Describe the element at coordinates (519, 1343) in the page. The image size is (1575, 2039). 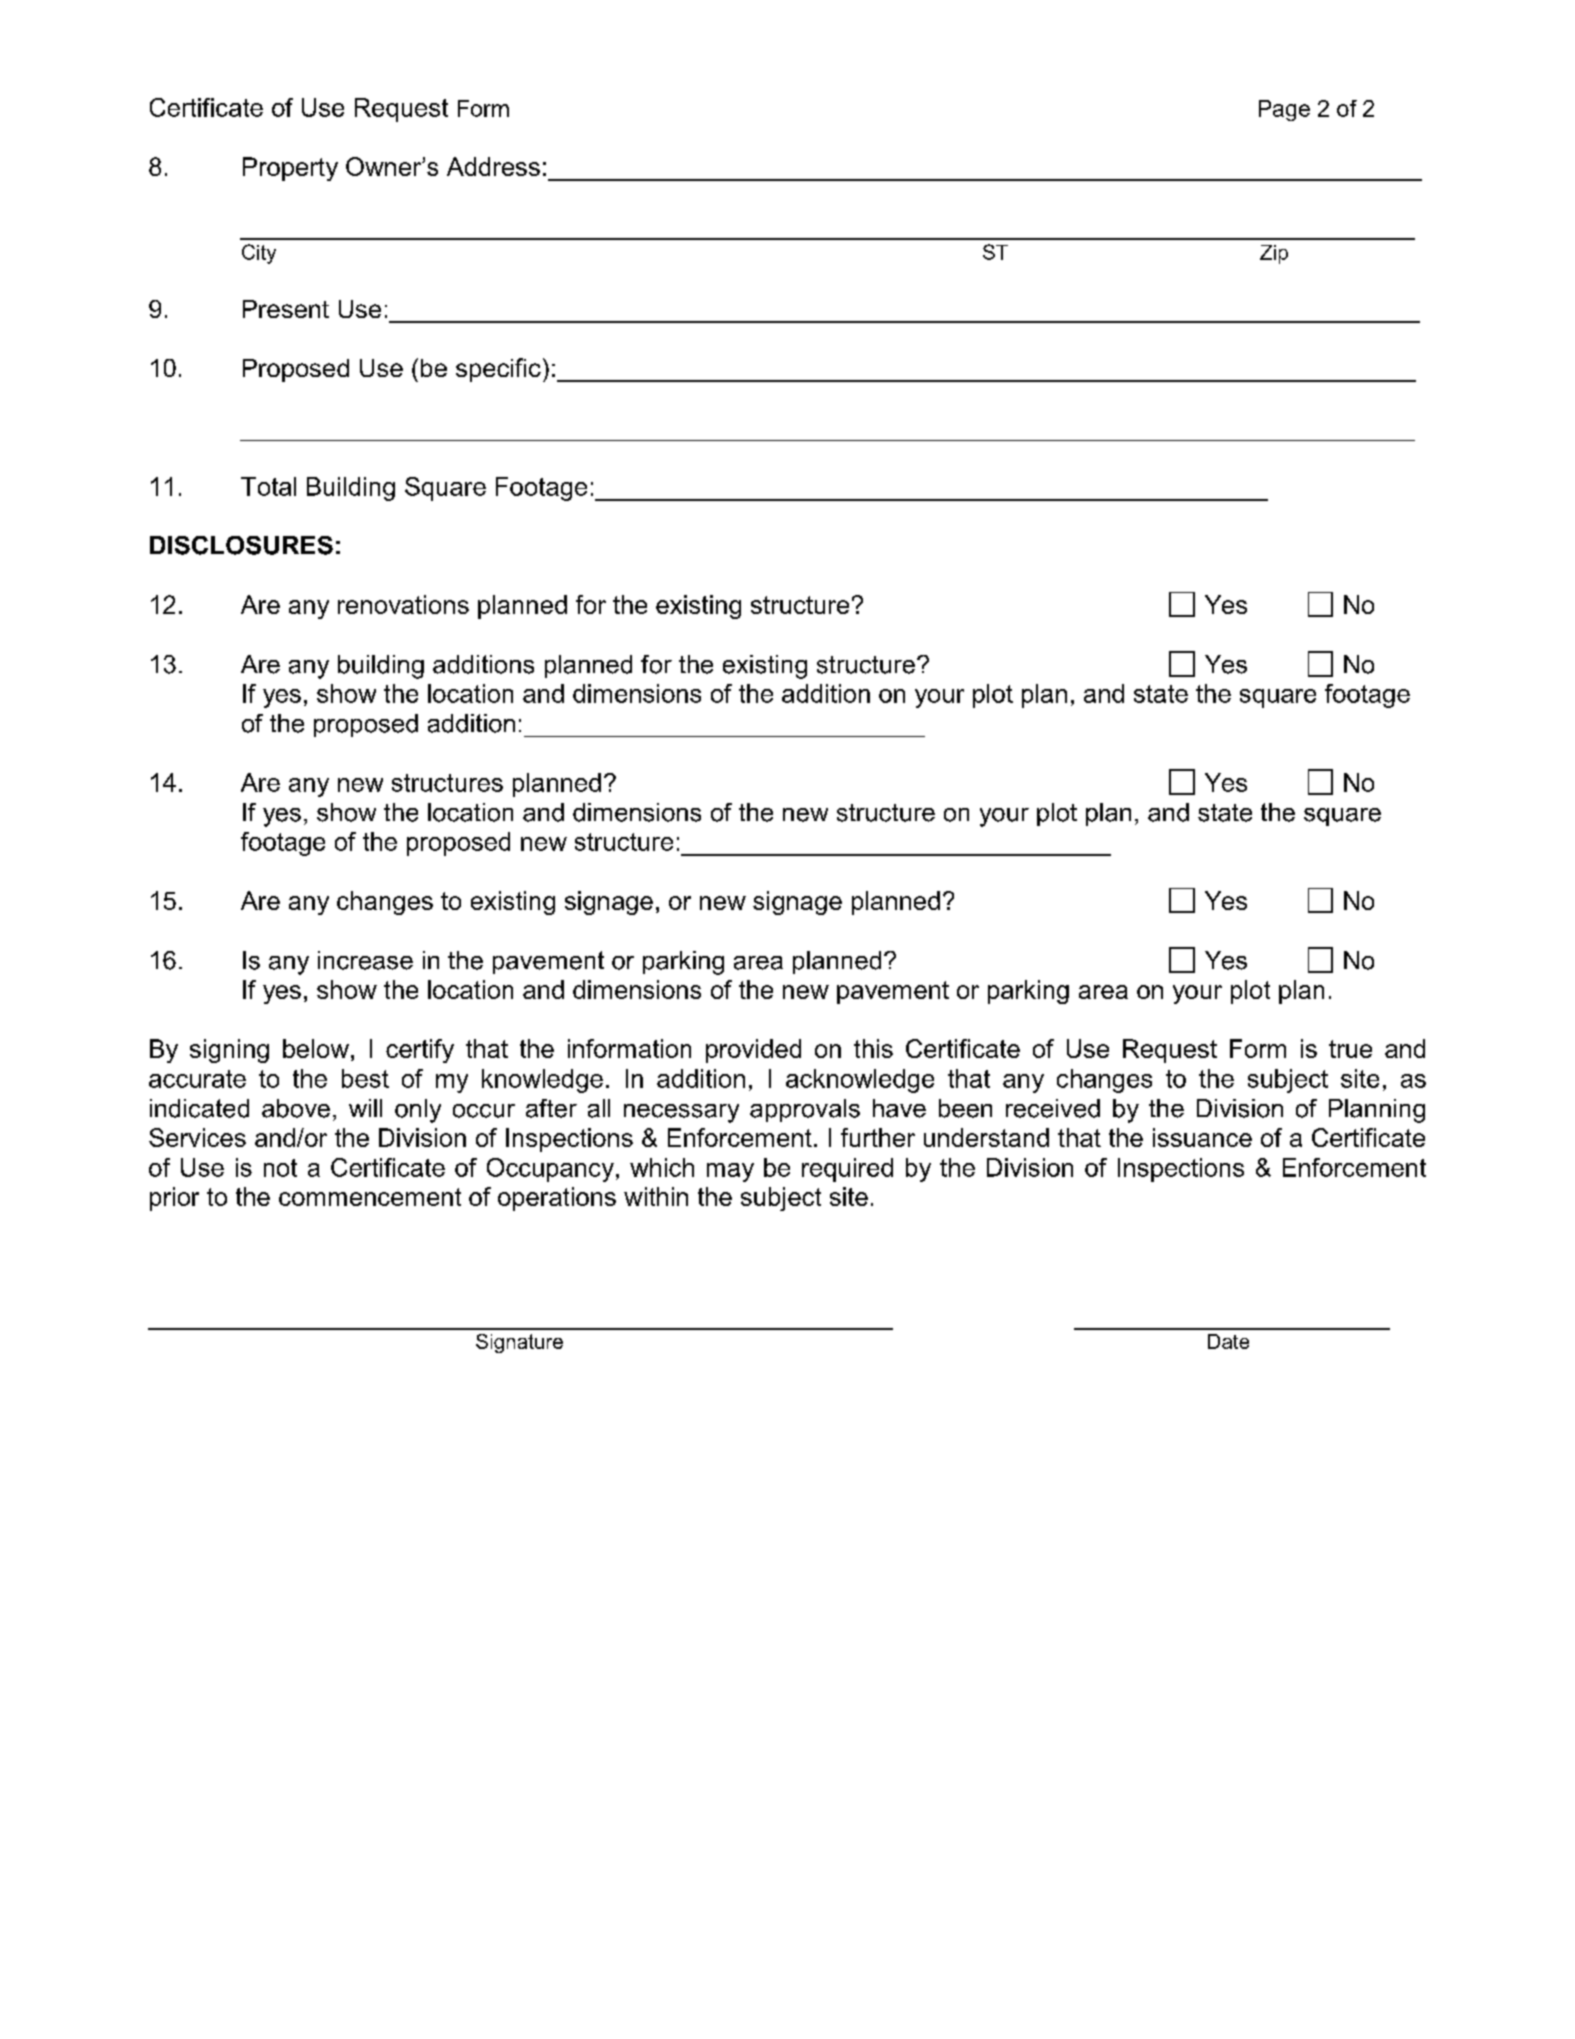
I see `Signature` at that location.
